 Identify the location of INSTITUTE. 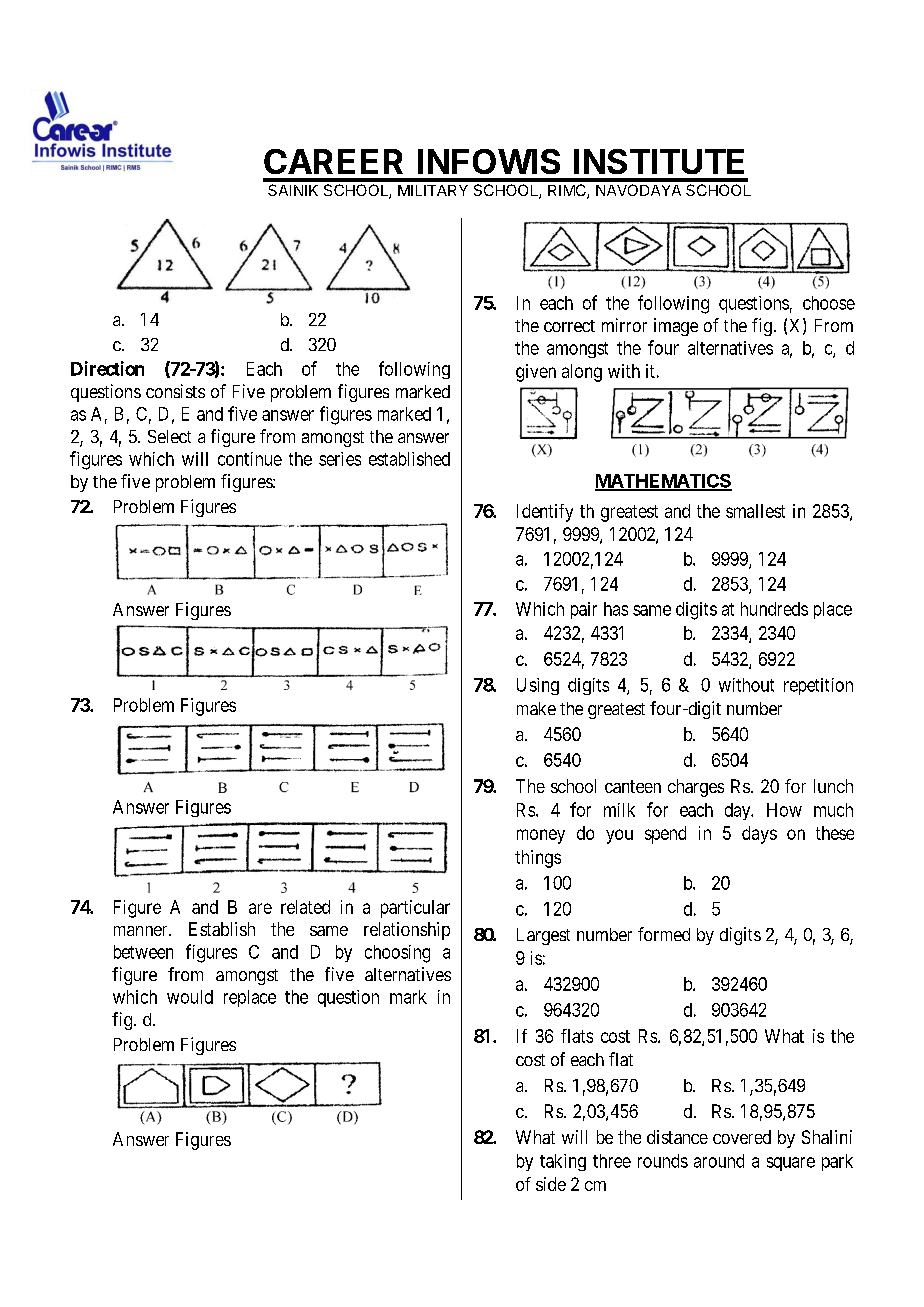
(659, 161).
